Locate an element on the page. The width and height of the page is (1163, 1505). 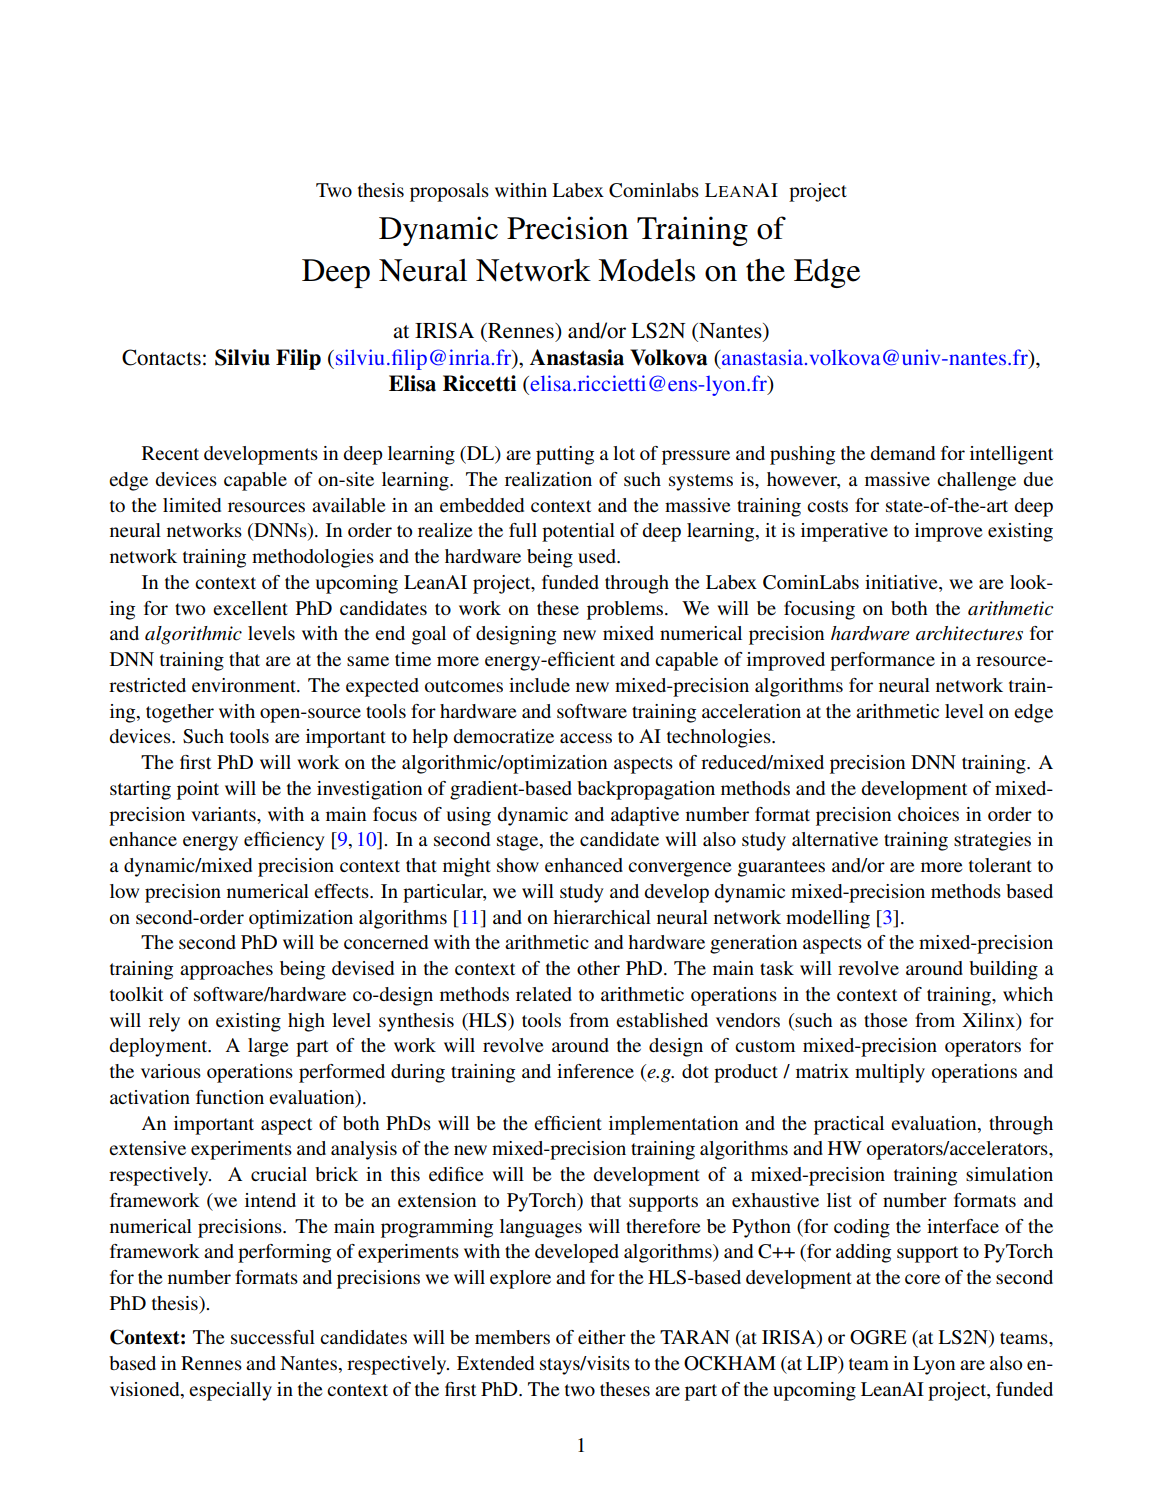
successful is located at coordinates (273, 1337).
